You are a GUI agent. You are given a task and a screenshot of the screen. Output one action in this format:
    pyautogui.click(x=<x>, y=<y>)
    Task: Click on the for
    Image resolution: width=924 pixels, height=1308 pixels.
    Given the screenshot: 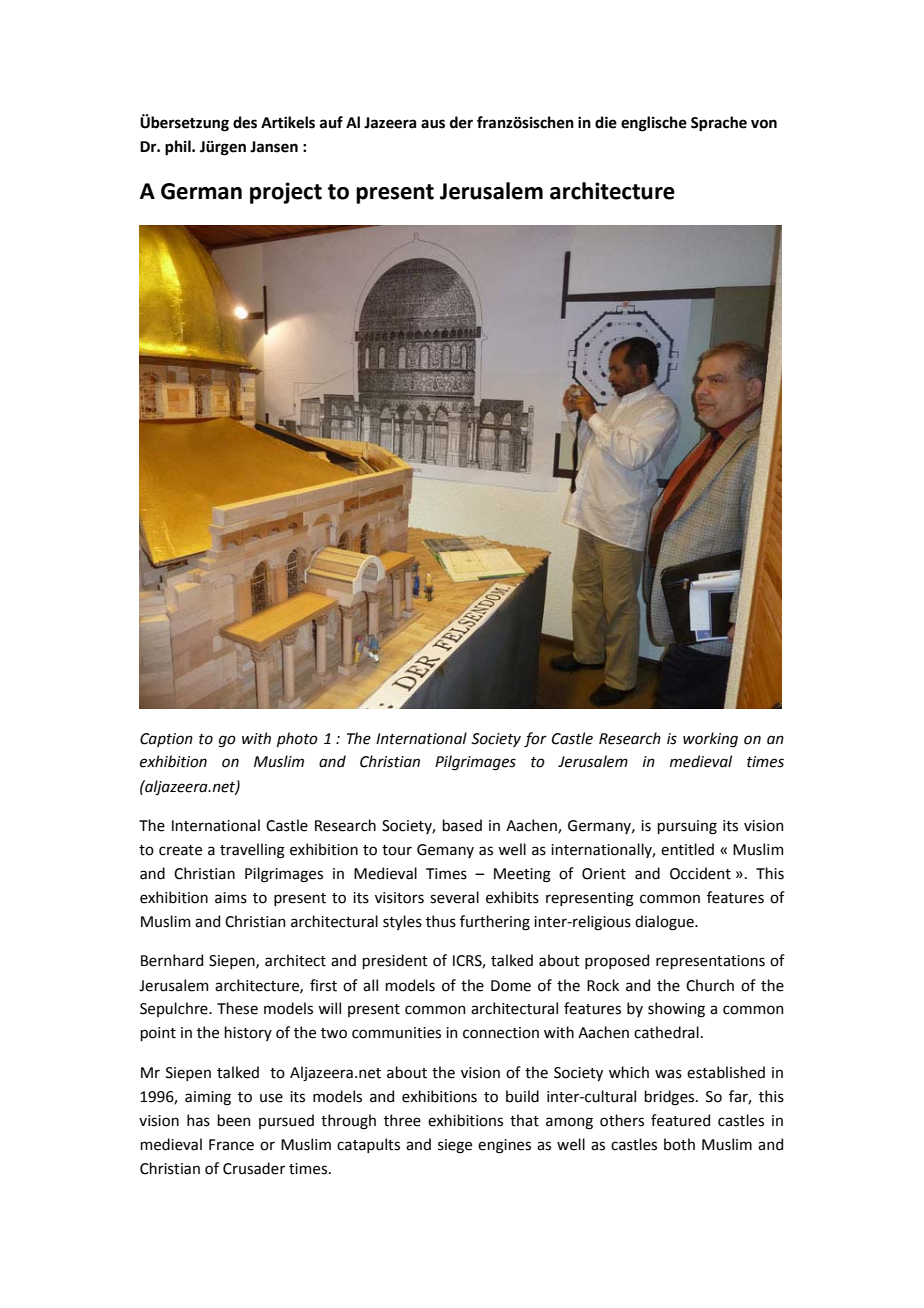 What is the action you would take?
    pyautogui.click(x=535, y=740)
